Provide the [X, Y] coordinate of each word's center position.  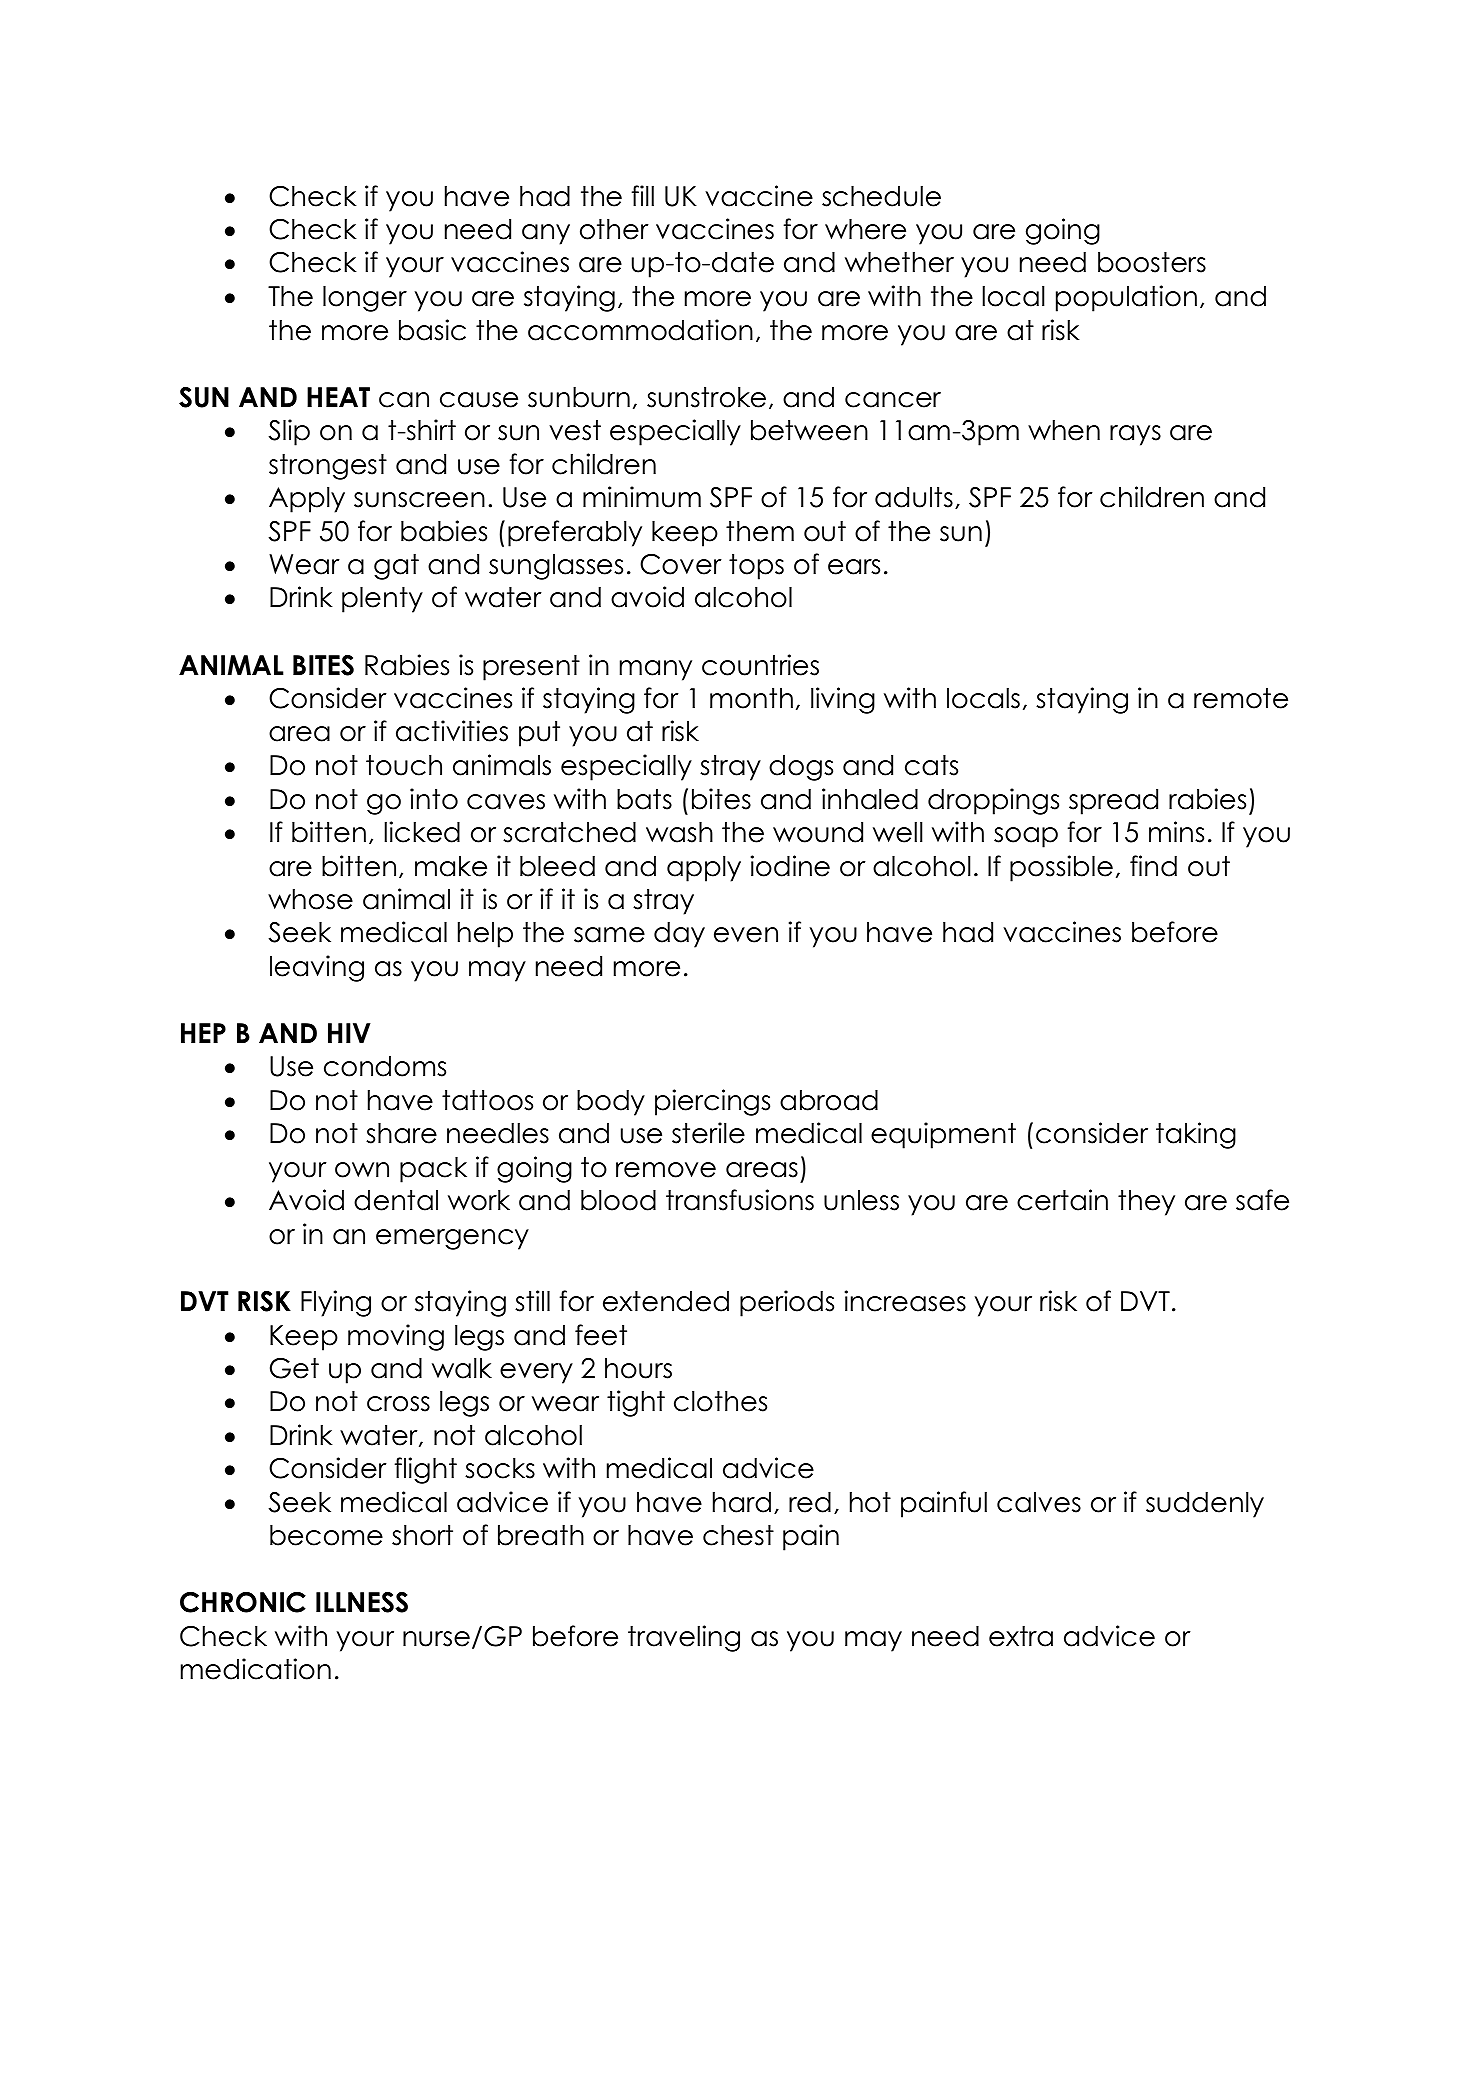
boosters [1152, 262]
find [1153, 866]
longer [365, 299]
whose [310, 899]
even [746, 935]
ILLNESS [362, 1602]
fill [643, 195]
